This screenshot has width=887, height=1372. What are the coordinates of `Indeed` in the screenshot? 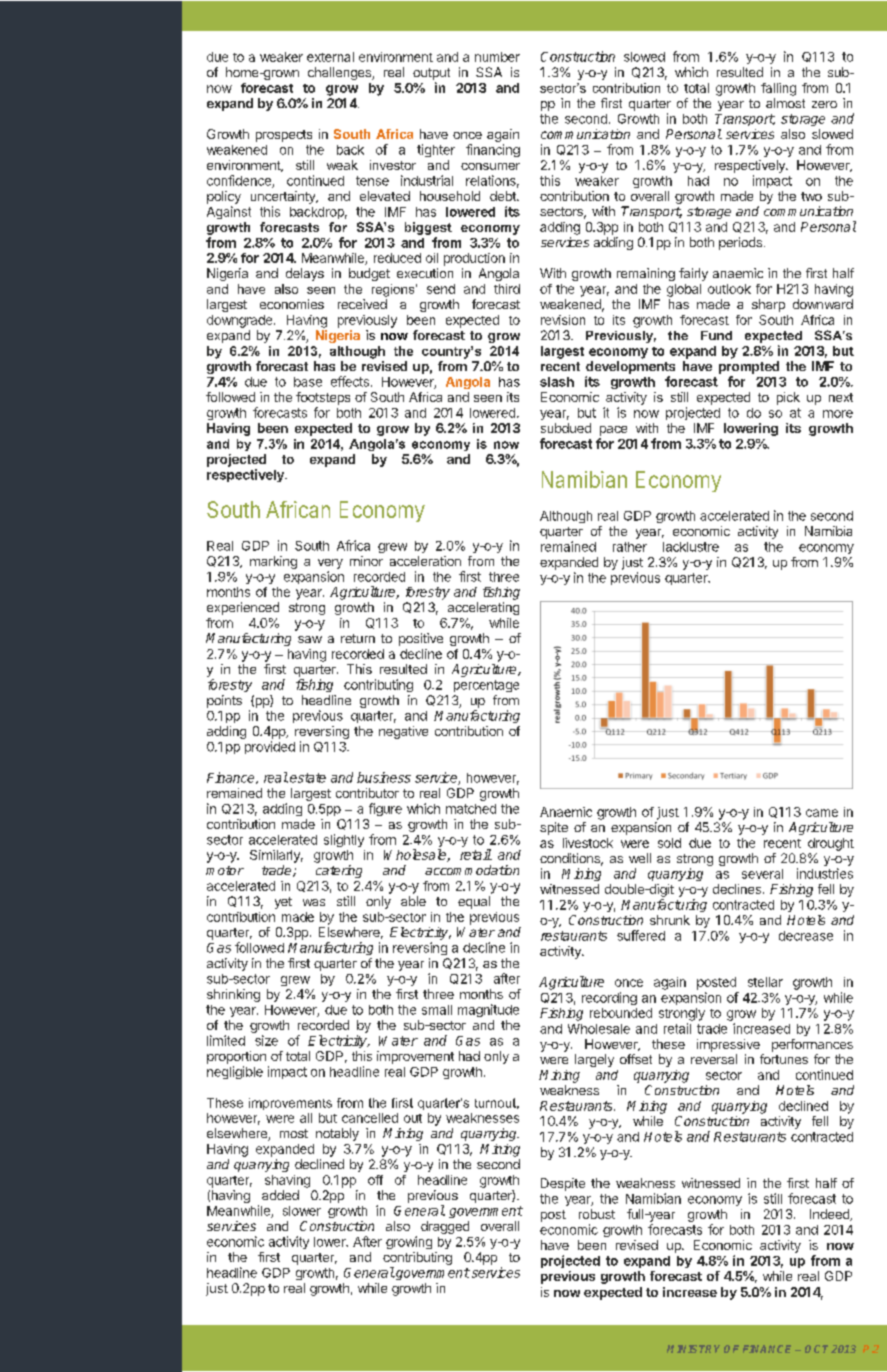 It's located at (830, 1215).
